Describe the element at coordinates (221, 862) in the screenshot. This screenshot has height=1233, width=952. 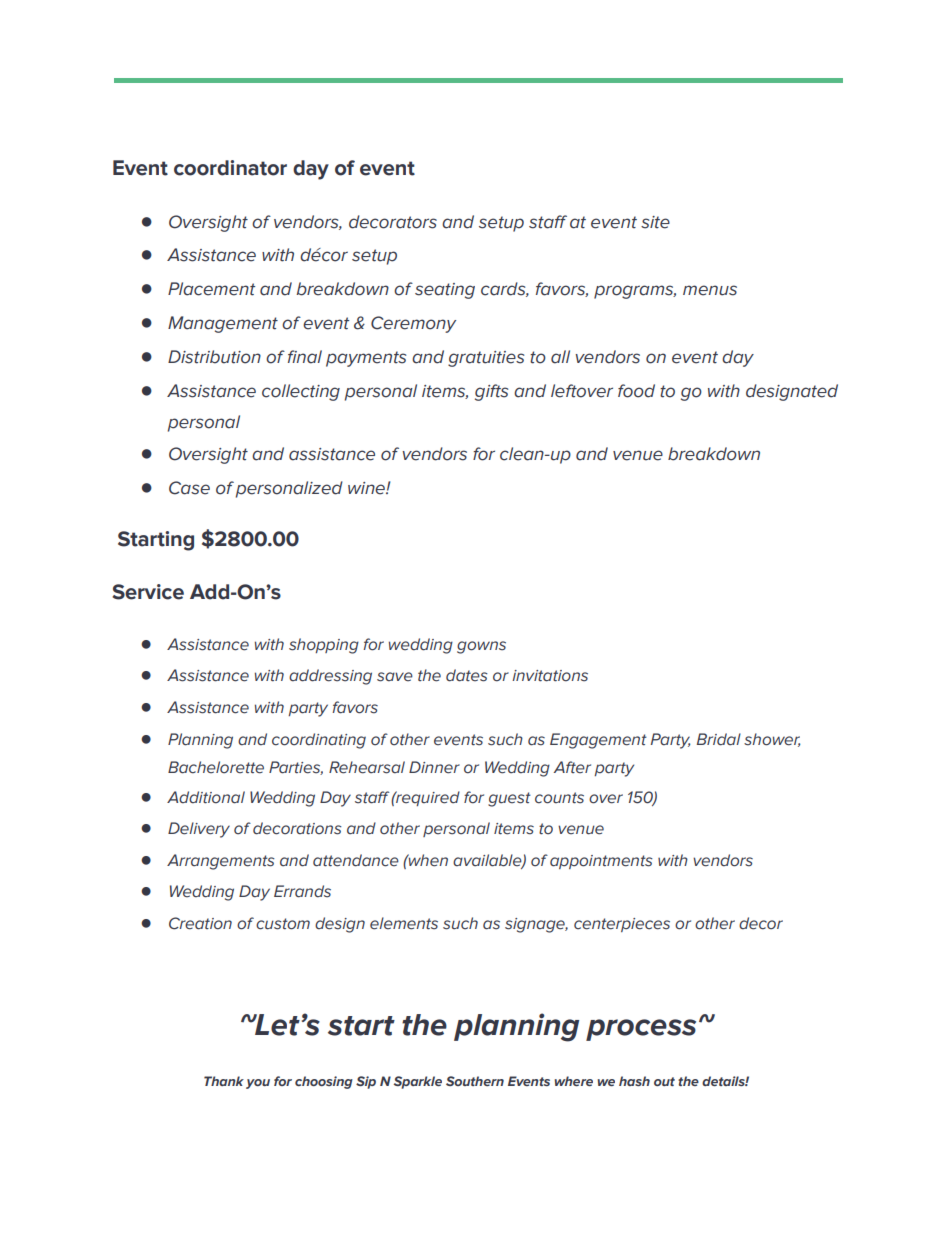
I see `Arrangements` at that location.
